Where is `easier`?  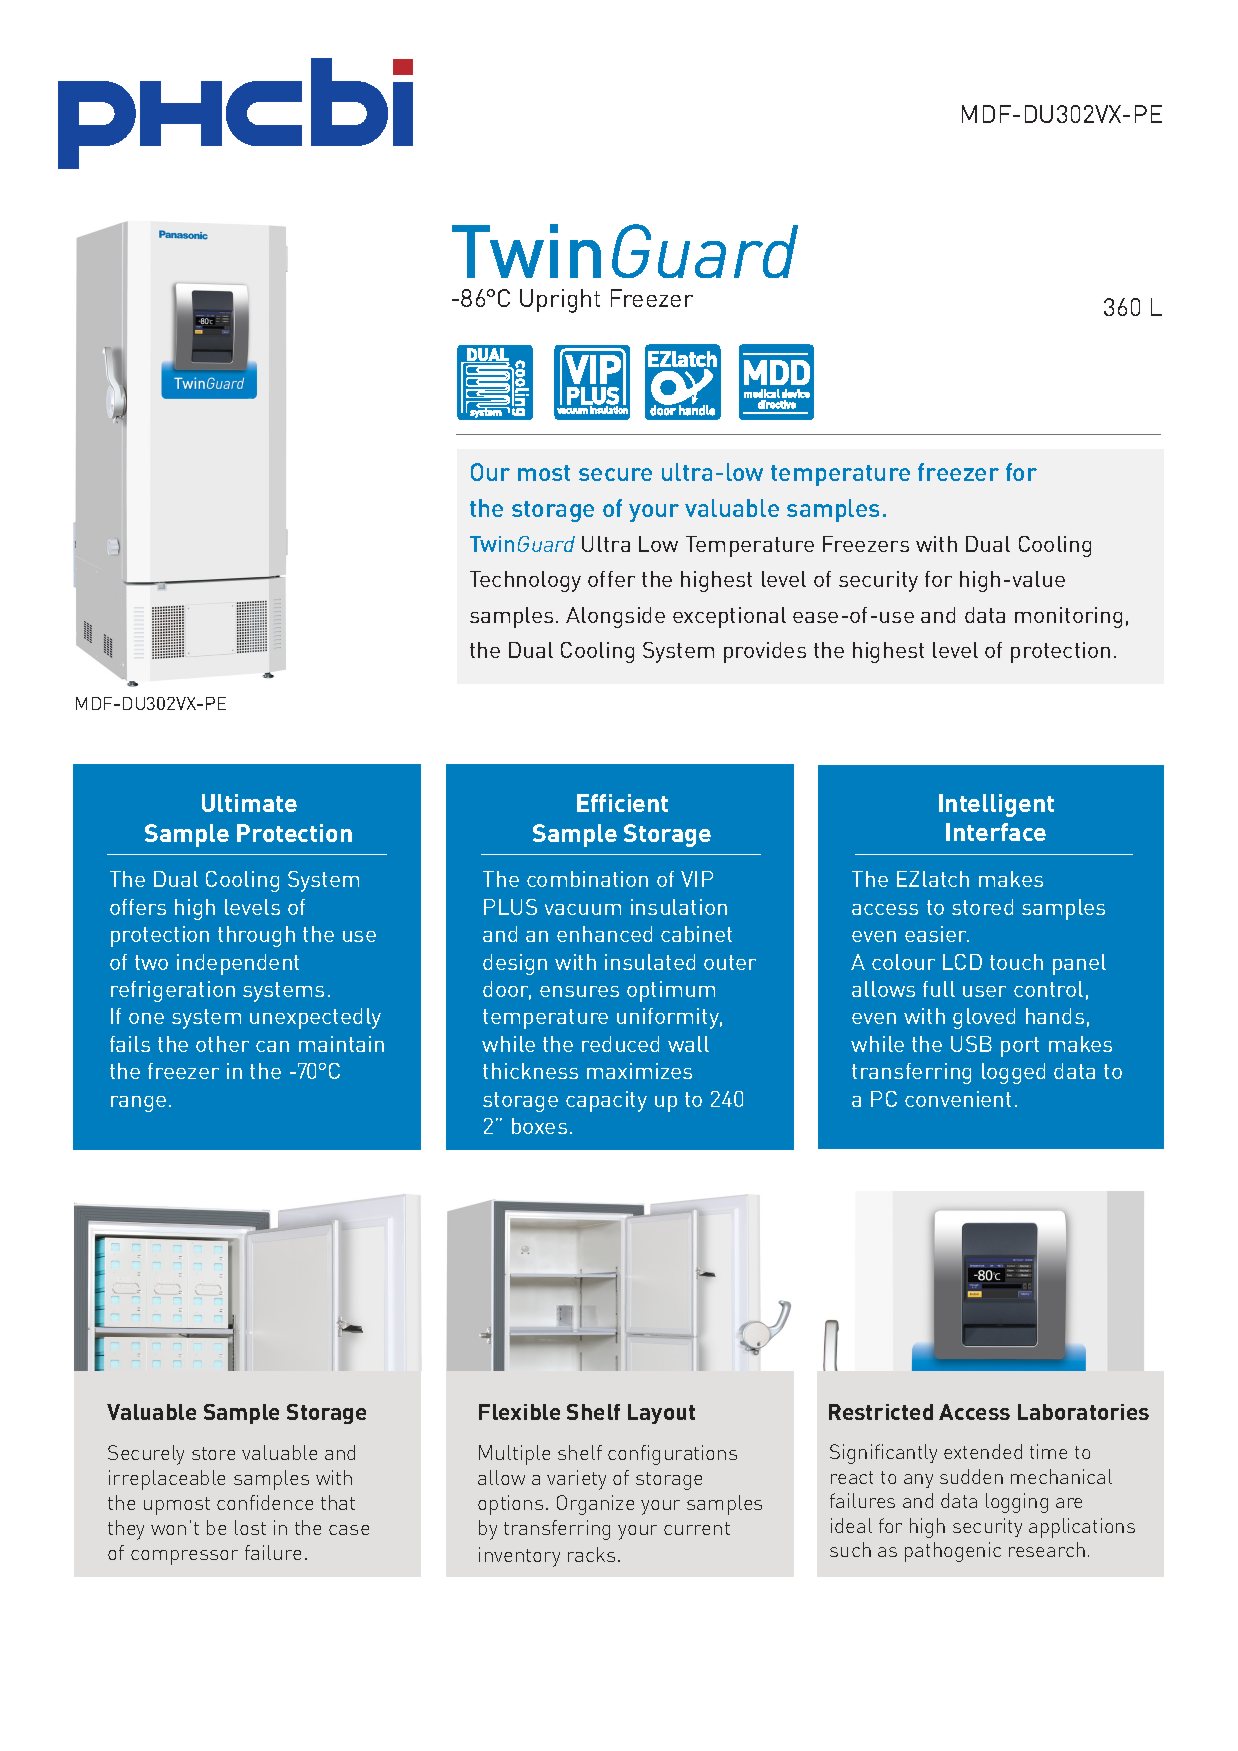 easier is located at coordinates (937, 934).
